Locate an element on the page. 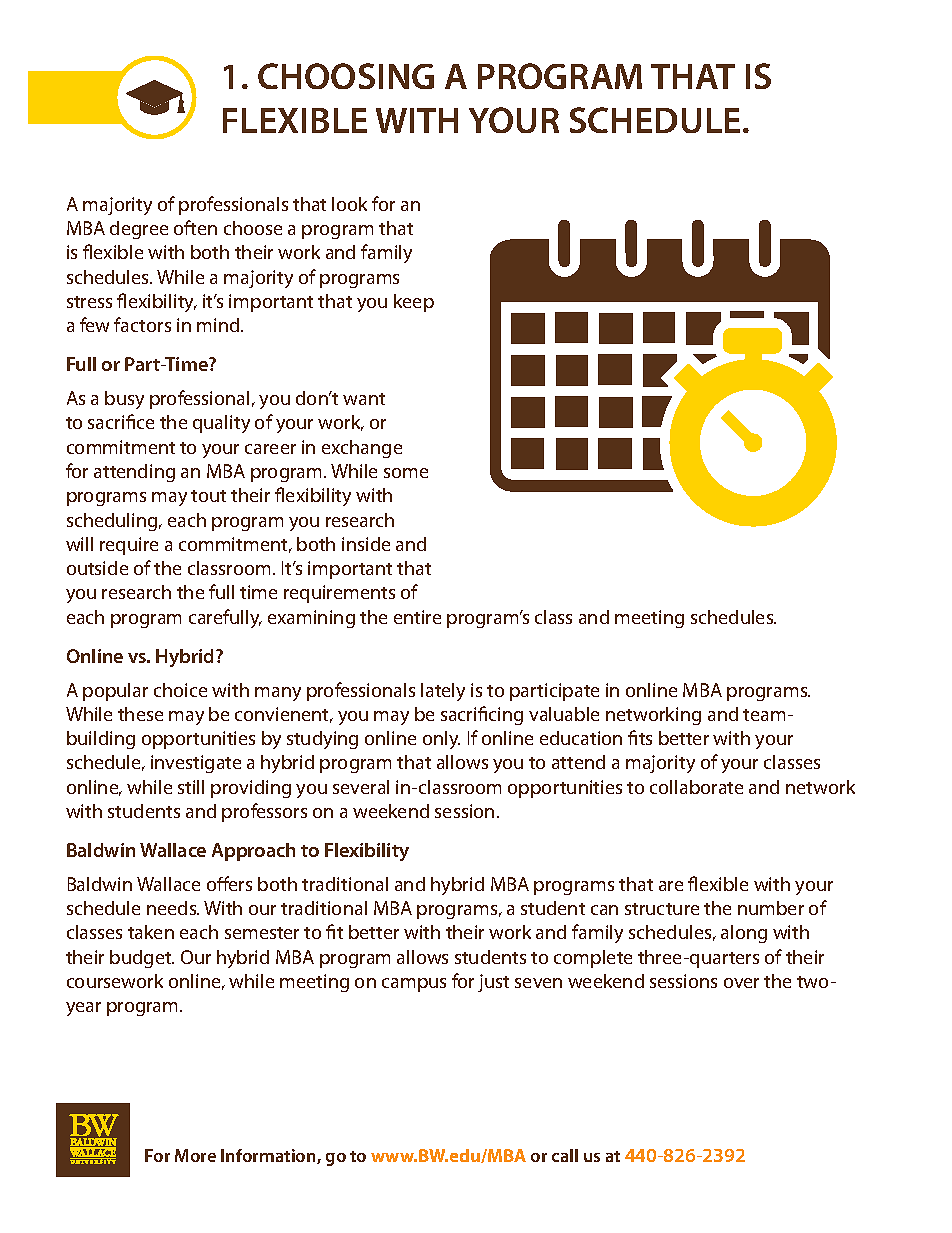 This image has height=1233, width=952. call is located at coordinates (565, 1155).
